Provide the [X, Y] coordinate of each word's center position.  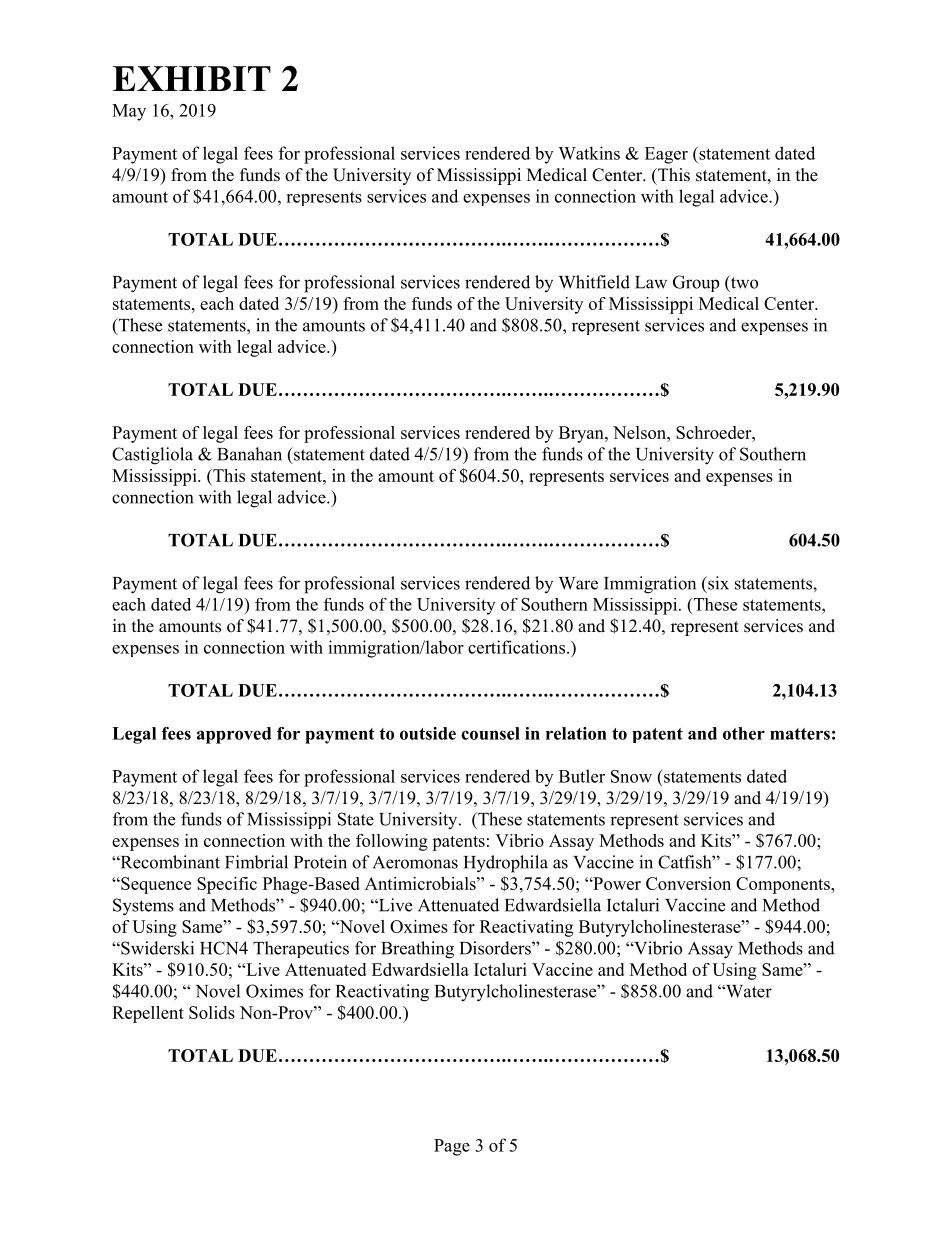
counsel [490, 733]
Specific [227, 885]
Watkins [589, 153]
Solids [212, 1012]
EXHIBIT [192, 78]
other [744, 733]
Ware [578, 583]
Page [452, 1147]
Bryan [582, 434]
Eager [666, 155]
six [717, 583]
